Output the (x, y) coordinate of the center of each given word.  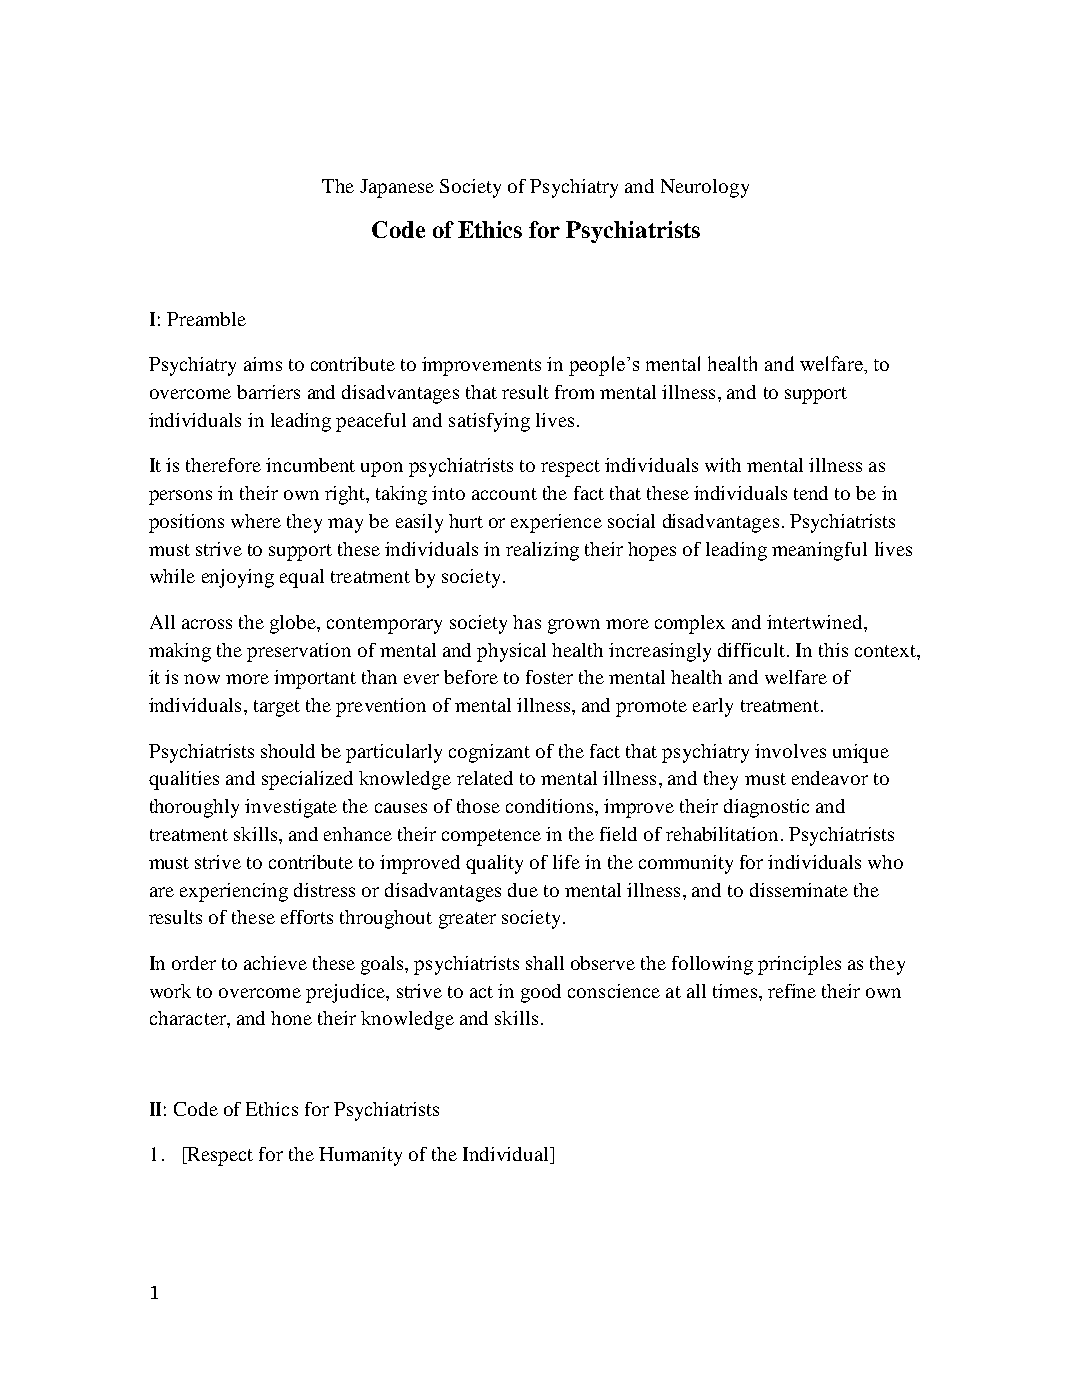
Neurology (705, 188)
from (574, 392)
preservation (299, 652)
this (833, 650)
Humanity (360, 1156)
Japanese (397, 188)
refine (792, 991)
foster (549, 677)
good (541, 993)
